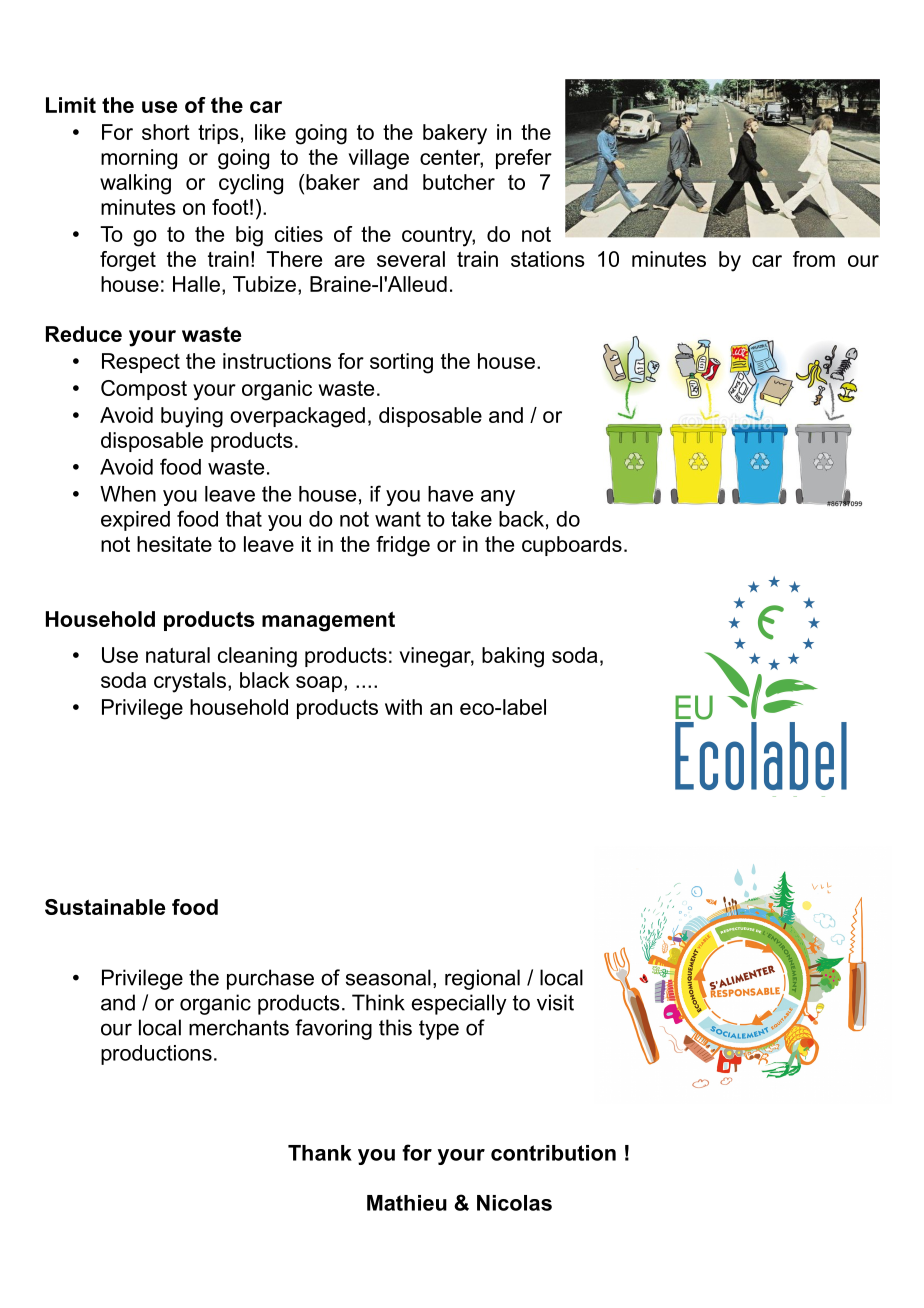 The width and height of the image is (924, 1308). Describe the element at coordinates (498, 498) in the image. I see `any` at that location.
